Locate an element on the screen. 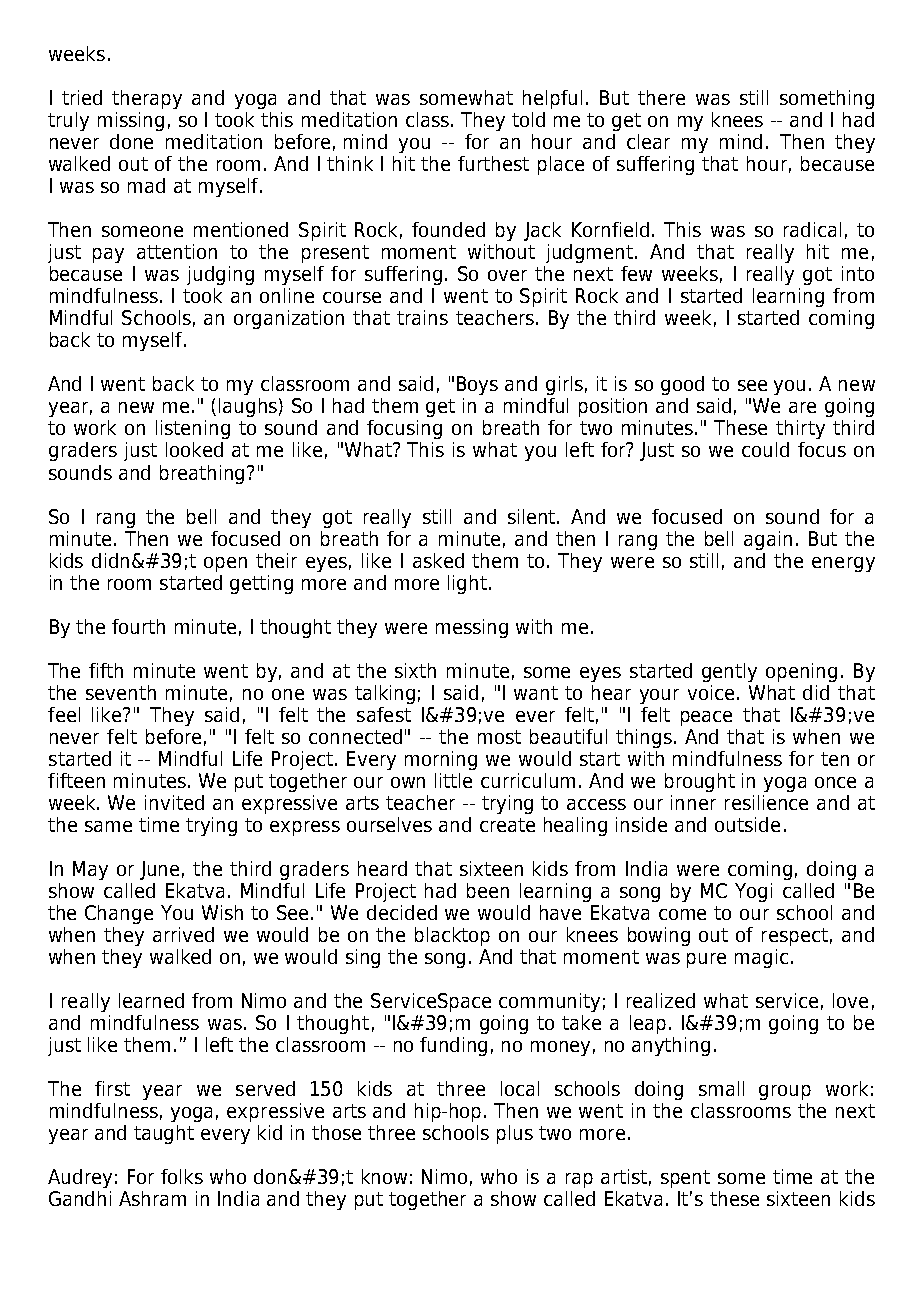 This screenshot has height=1308, width=924. sixth is located at coordinates (415, 670).
